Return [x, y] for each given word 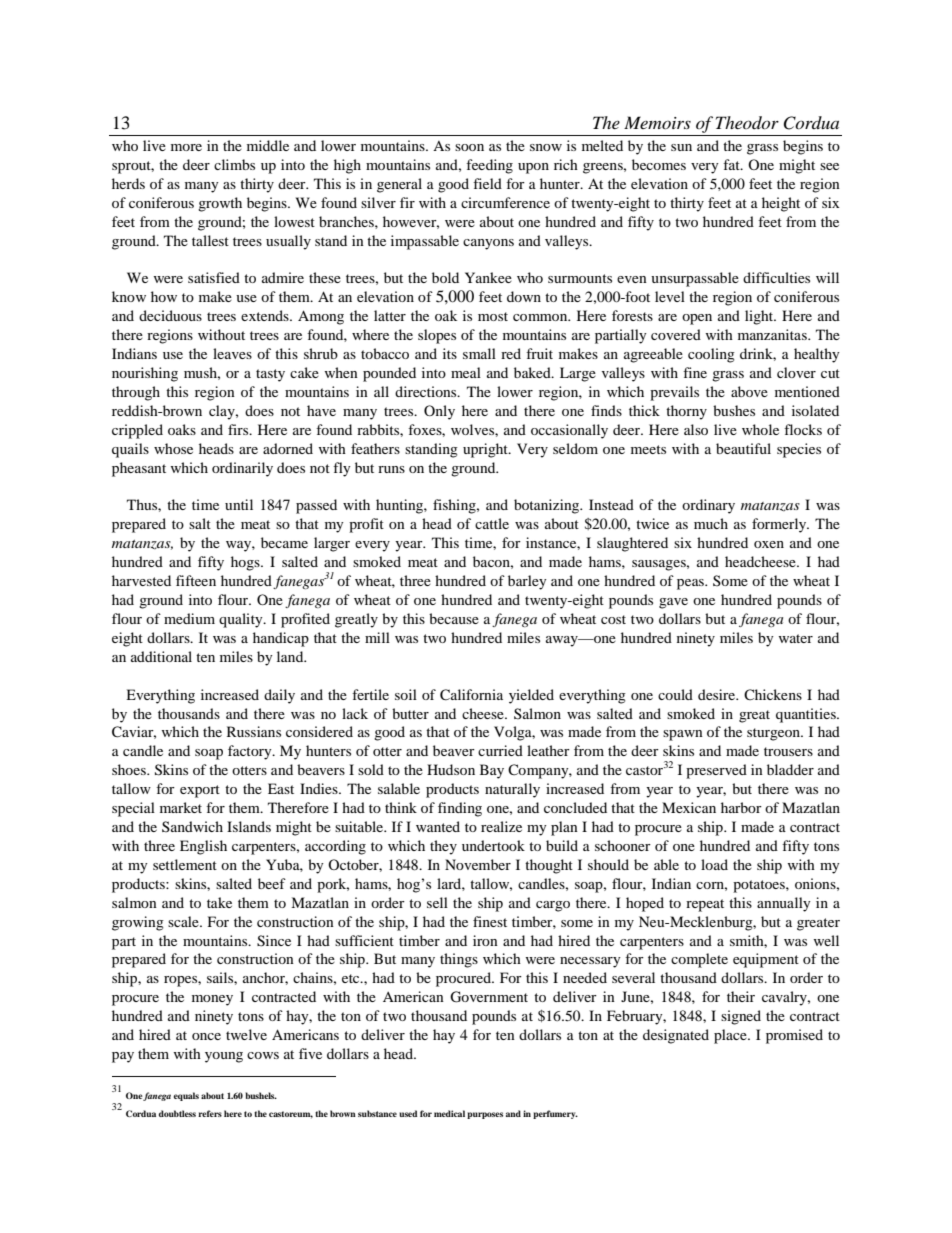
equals [186, 1096]
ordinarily [242, 469]
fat [732, 164]
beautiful [743, 448]
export [200, 791]
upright [486, 450]
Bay [492, 771]
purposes [485, 1115]
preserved [716, 771]
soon [469, 147]
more [186, 147]
